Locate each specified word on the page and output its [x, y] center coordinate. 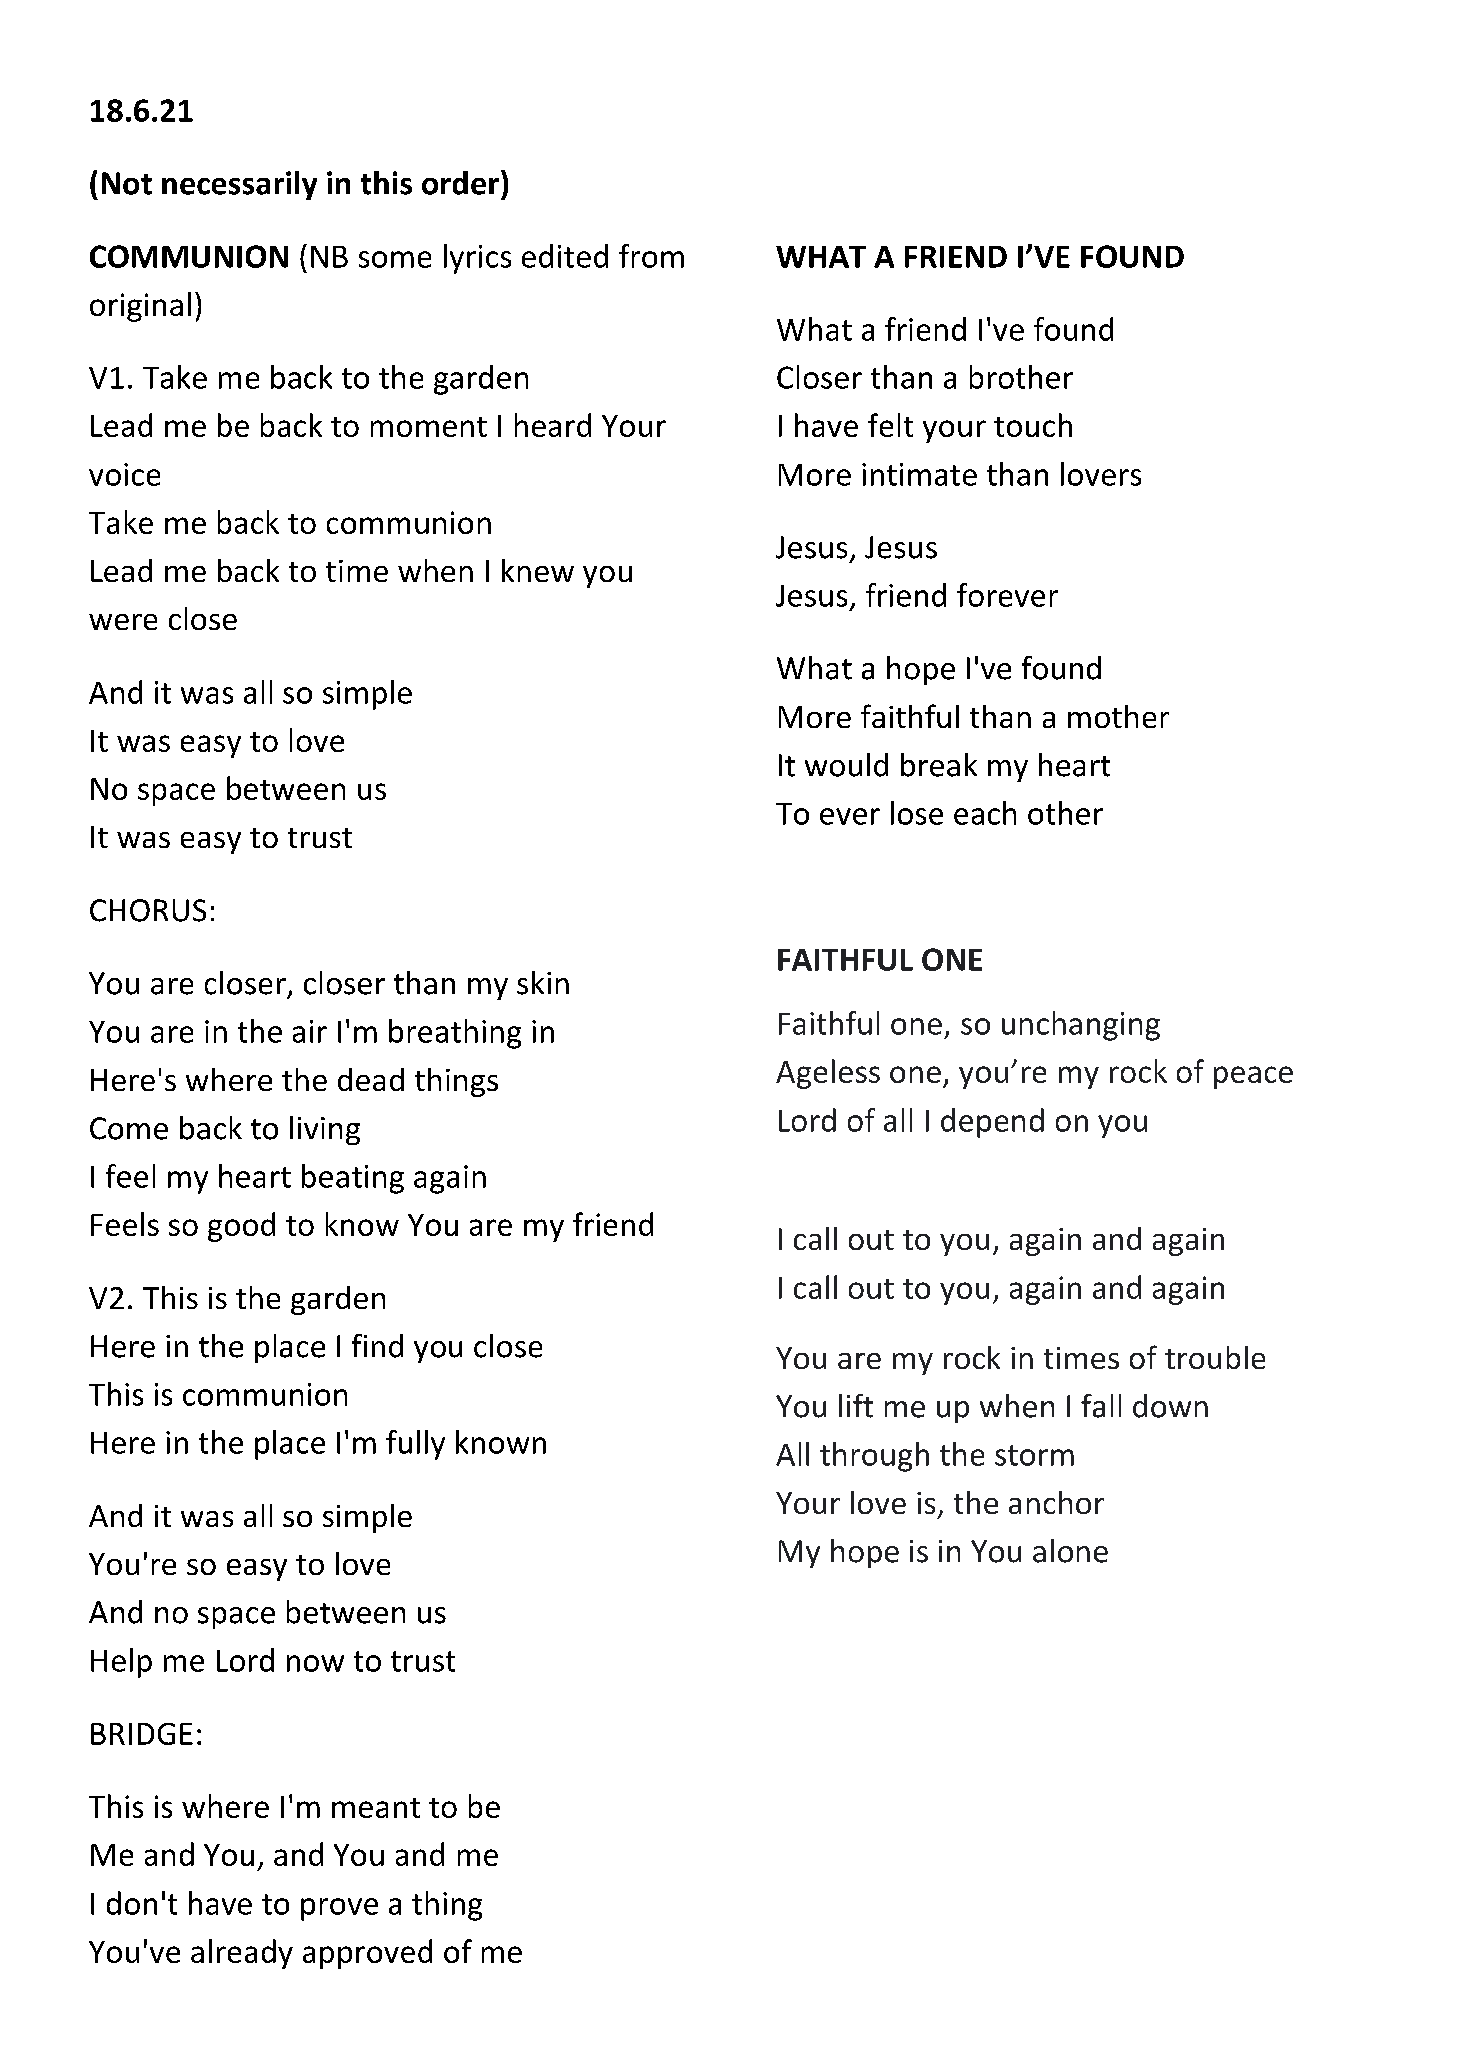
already [242, 1954]
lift [856, 1406]
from [651, 256]
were [123, 622]
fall [1101, 1406]
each [985, 813]
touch [1033, 425]
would [846, 765]
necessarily [239, 185]
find [377, 1346]
